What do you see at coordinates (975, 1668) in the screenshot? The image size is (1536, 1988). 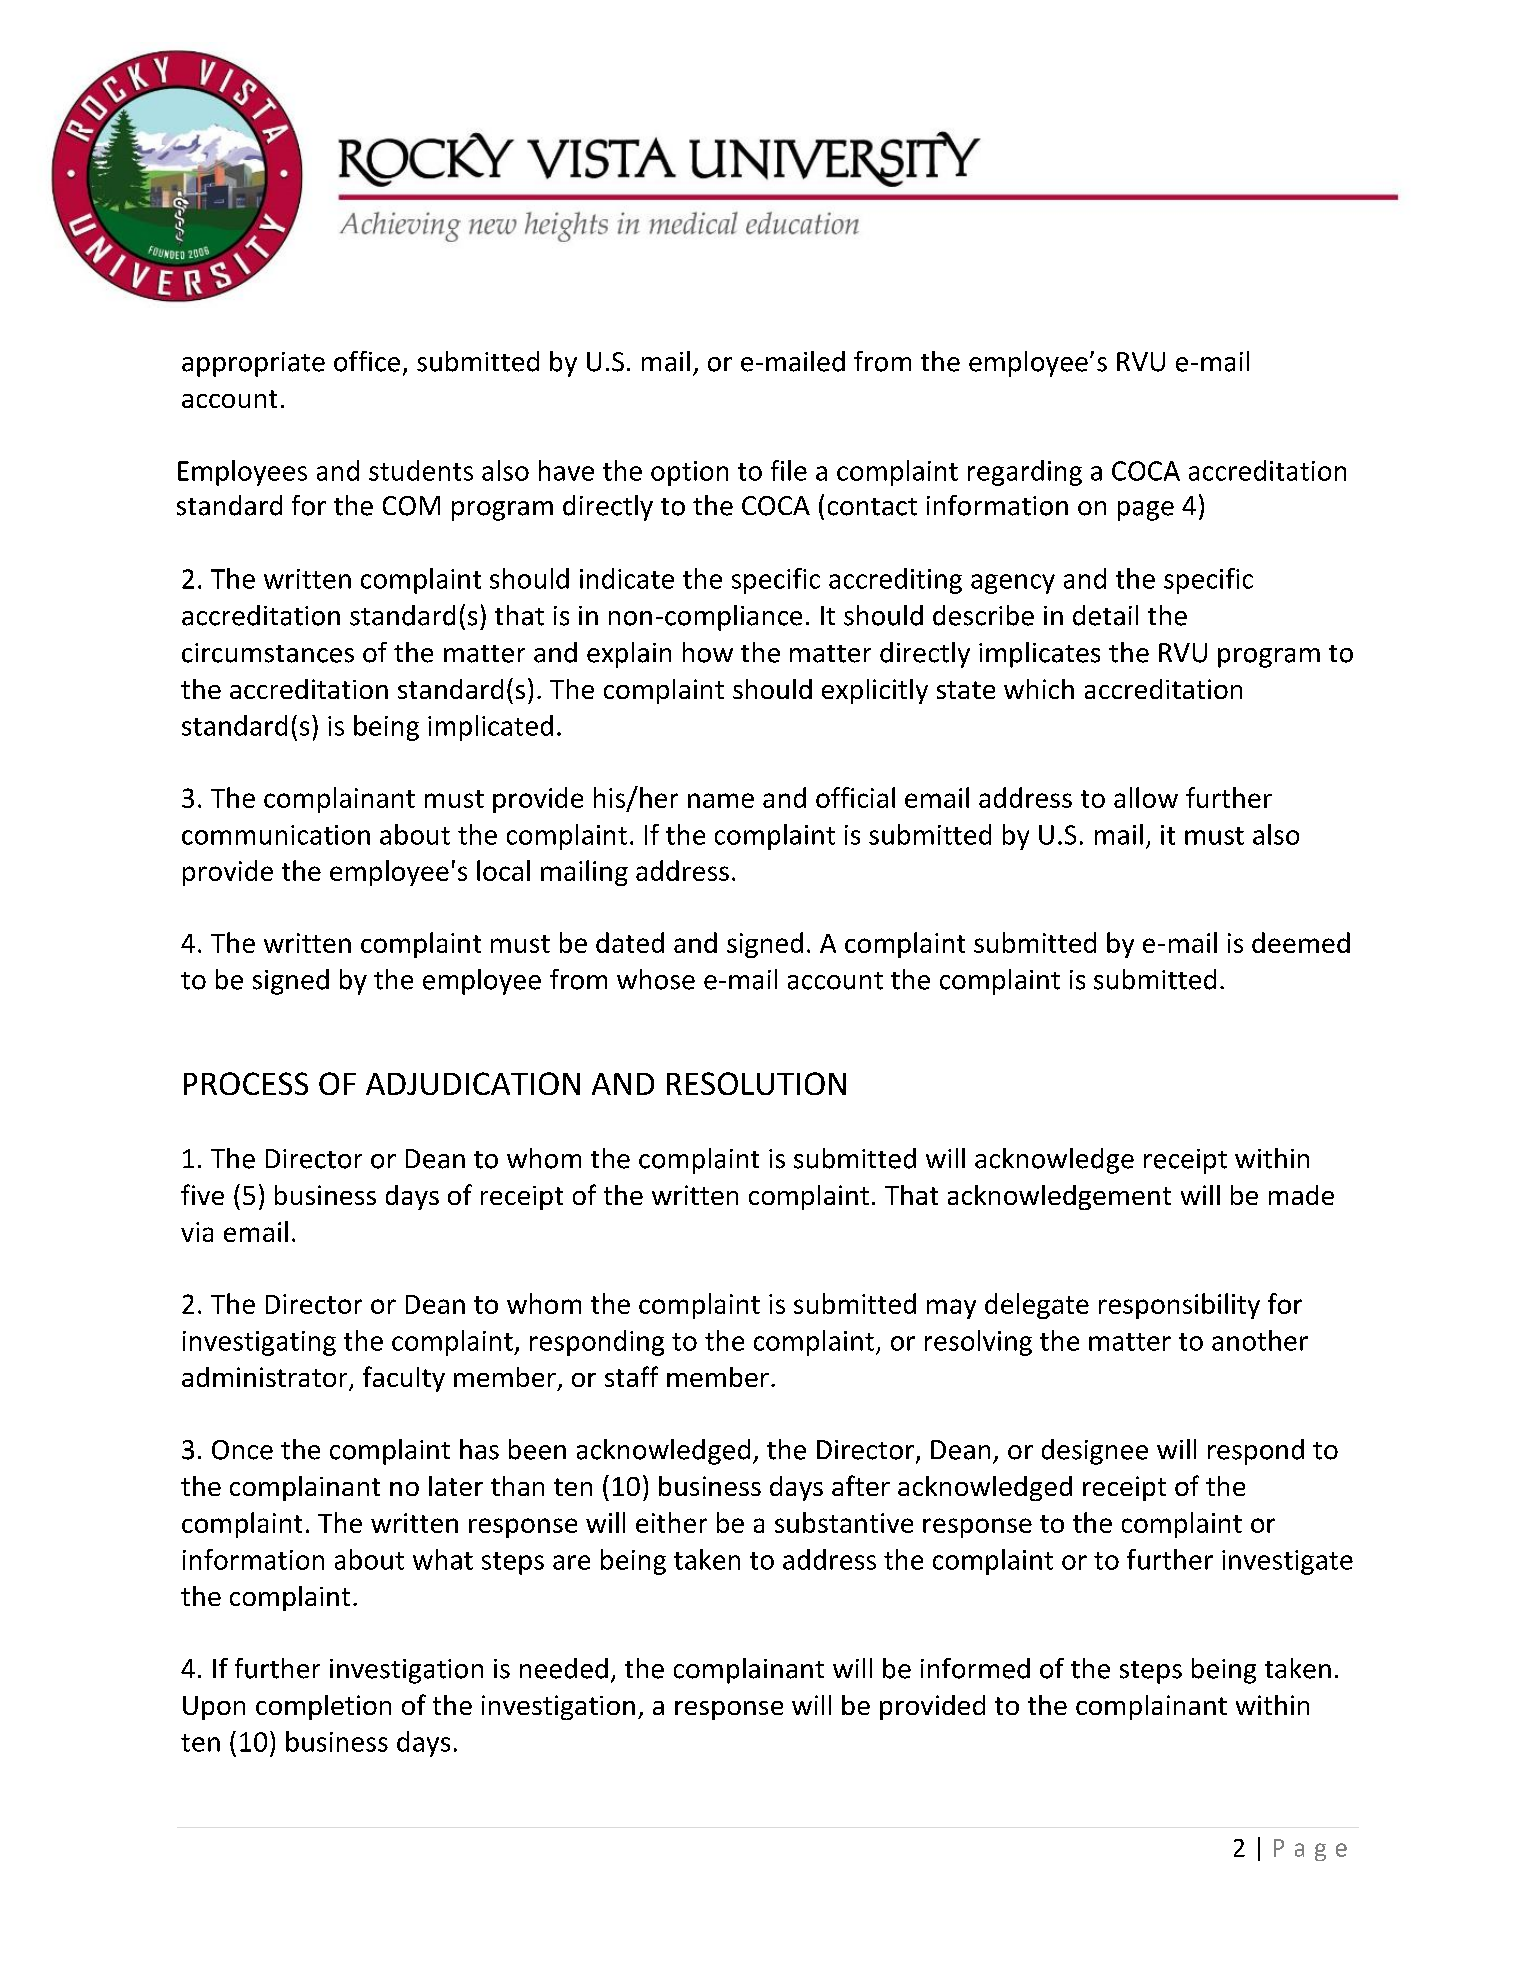 I see `informed` at bounding box center [975, 1668].
